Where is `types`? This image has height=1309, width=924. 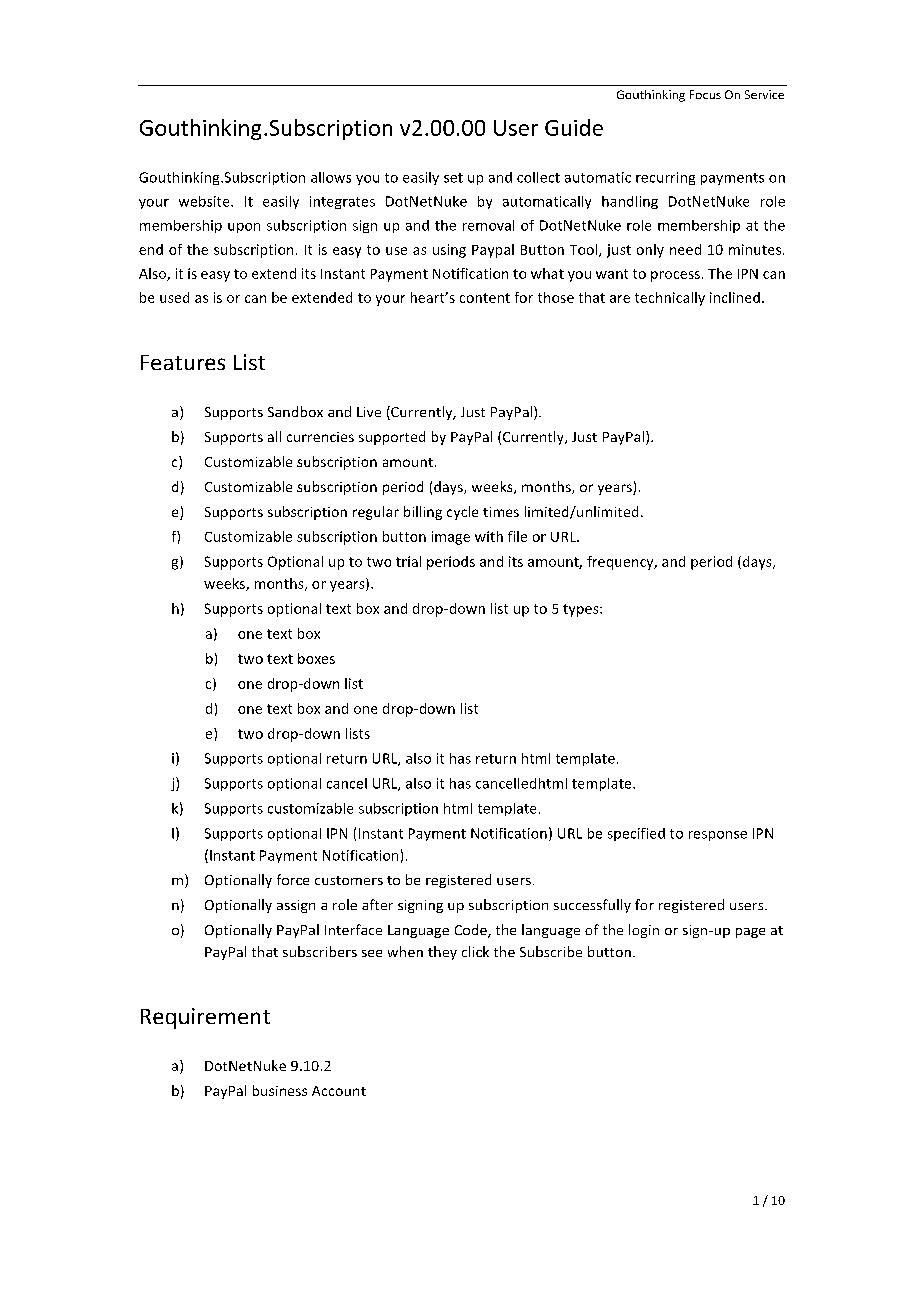
types is located at coordinates (582, 610).
